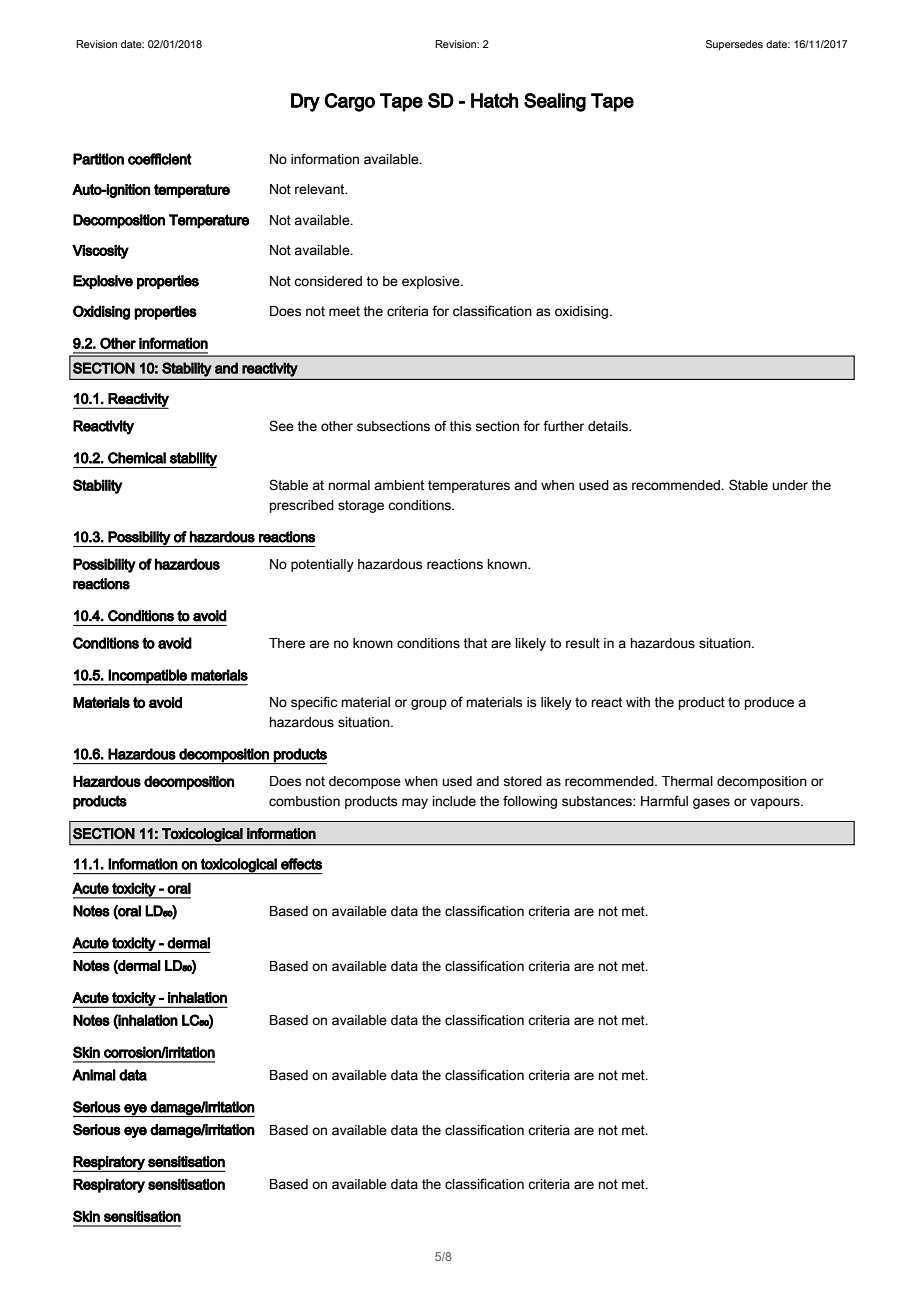 The image size is (924, 1308). I want to click on Supersedes, so click(734, 45).
